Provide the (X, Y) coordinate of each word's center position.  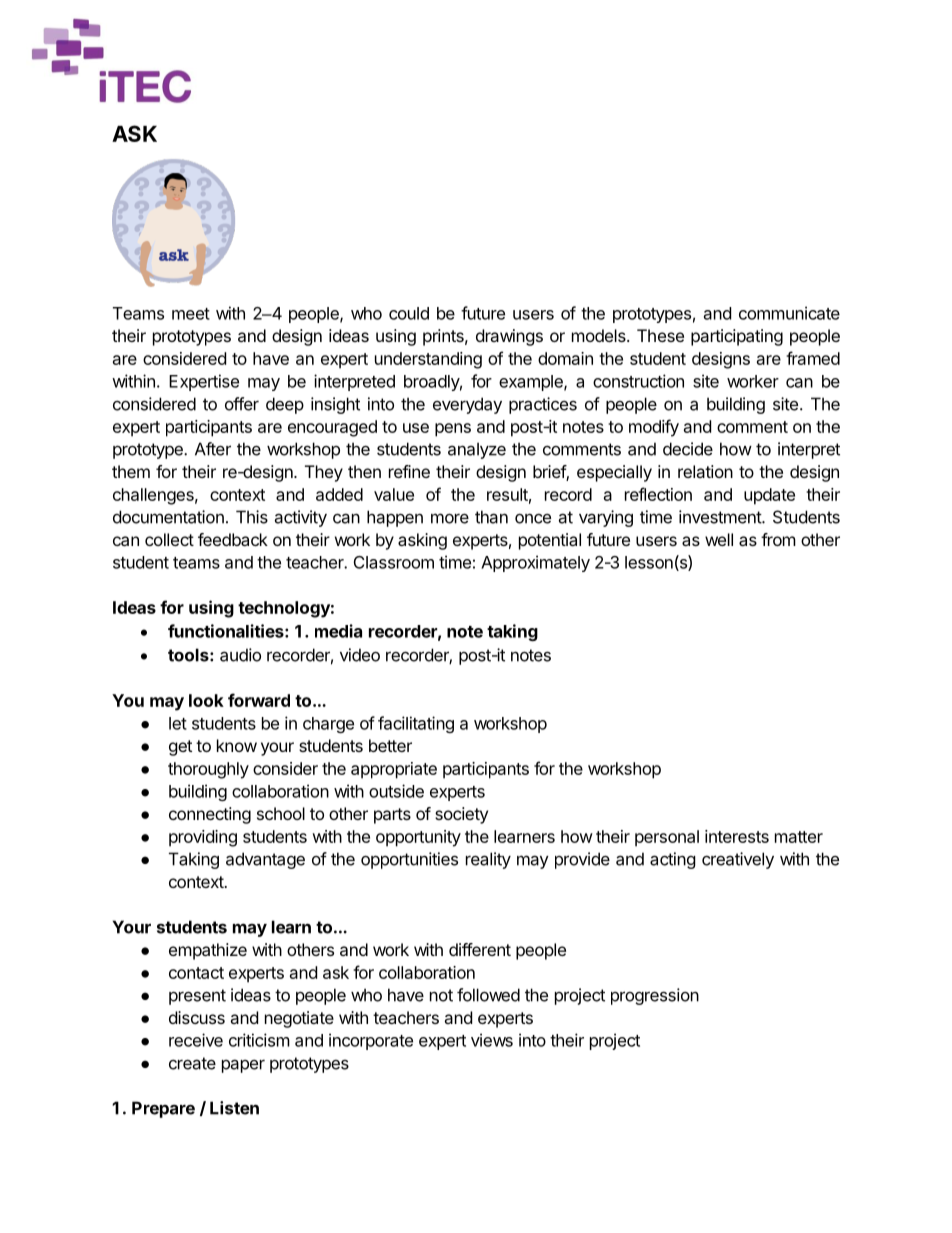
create (192, 1063)
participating (737, 337)
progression (655, 996)
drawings (509, 337)
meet (191, 314)
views (492, 1040)
